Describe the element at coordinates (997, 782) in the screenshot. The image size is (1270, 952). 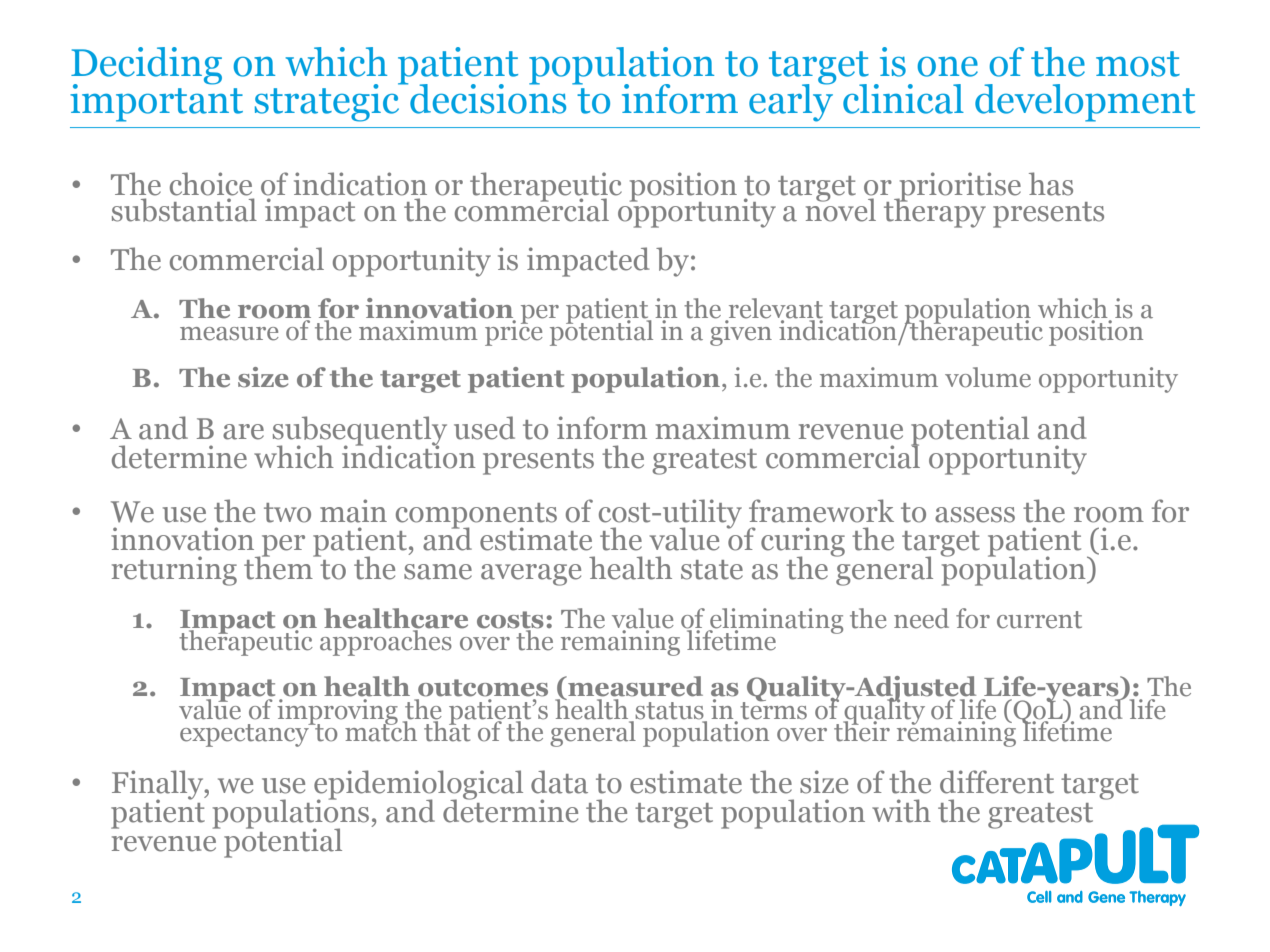
I see `different` at that location.
